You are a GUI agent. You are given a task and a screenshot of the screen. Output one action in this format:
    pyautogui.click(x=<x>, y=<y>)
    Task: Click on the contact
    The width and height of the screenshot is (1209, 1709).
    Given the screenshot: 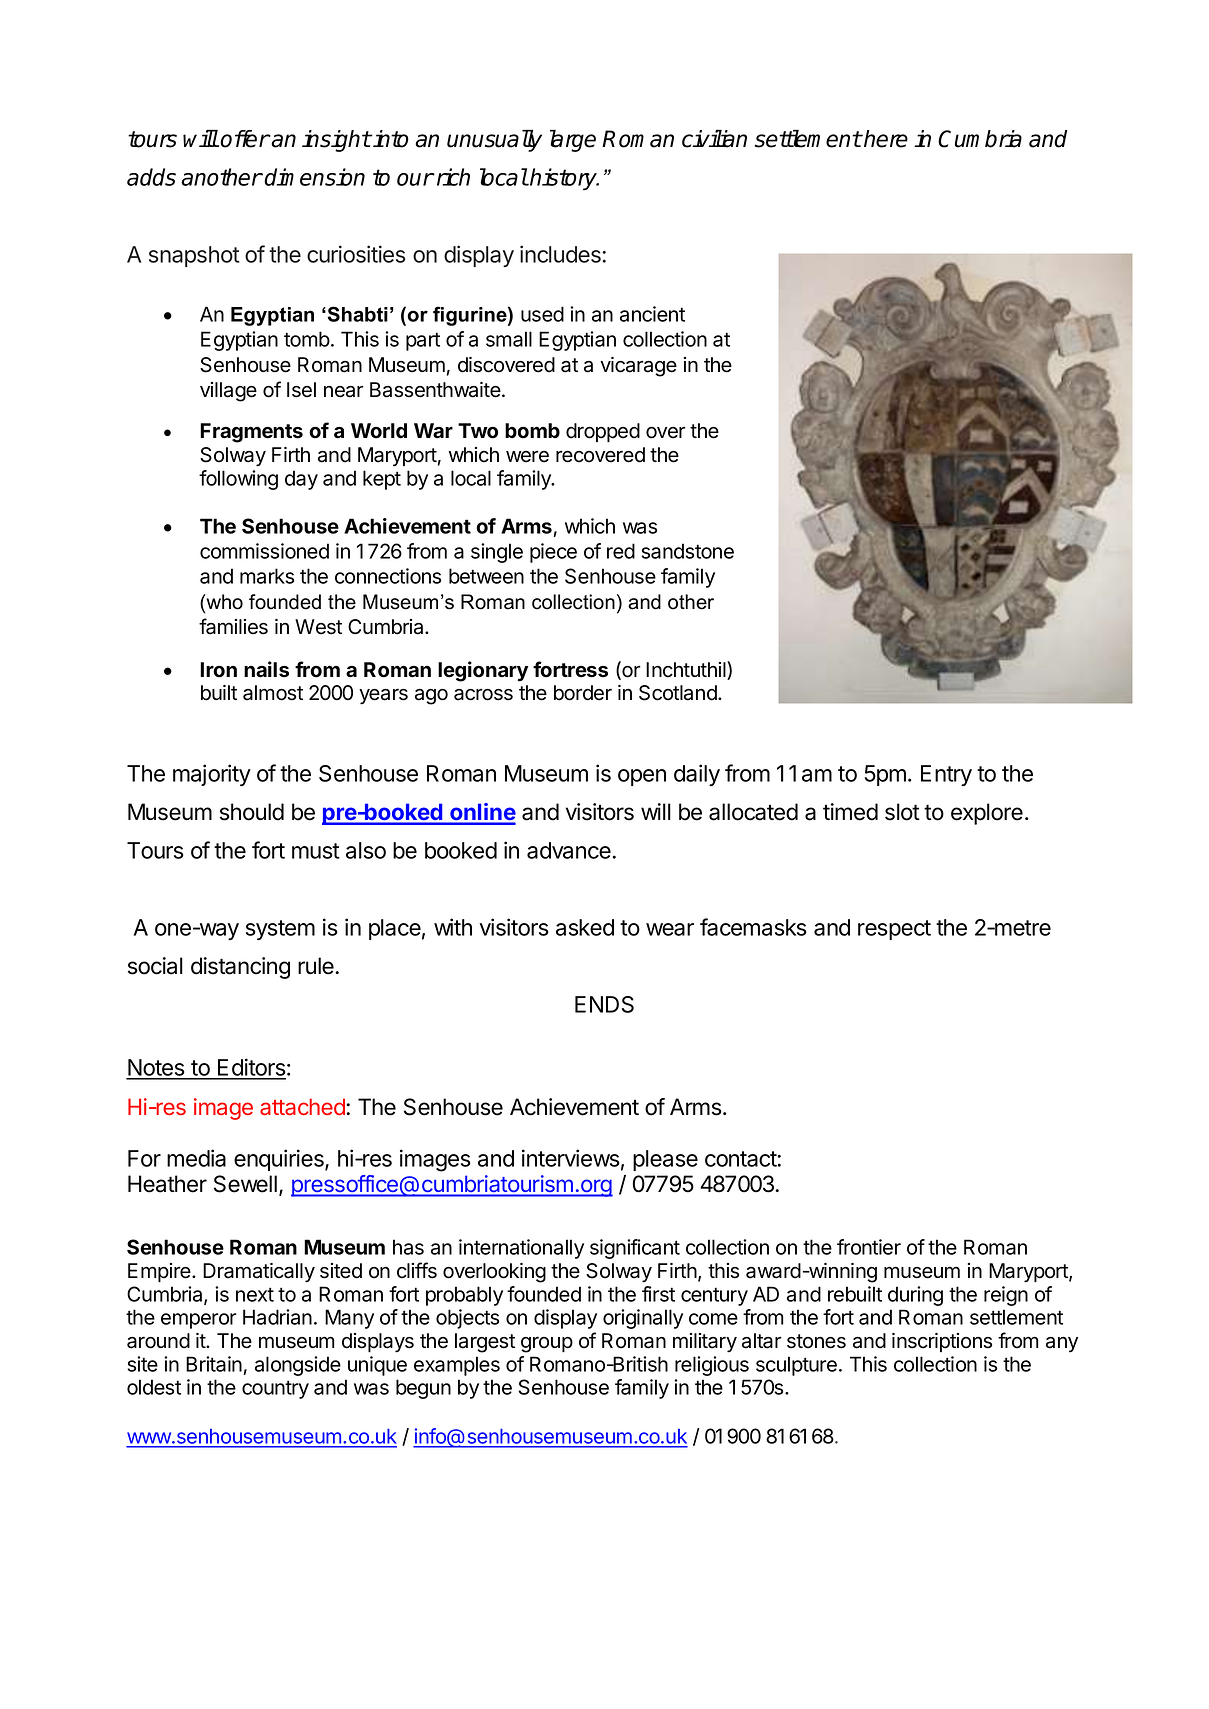 What is the action you would take?
    pyautogui.click(x=741, y=1159)
